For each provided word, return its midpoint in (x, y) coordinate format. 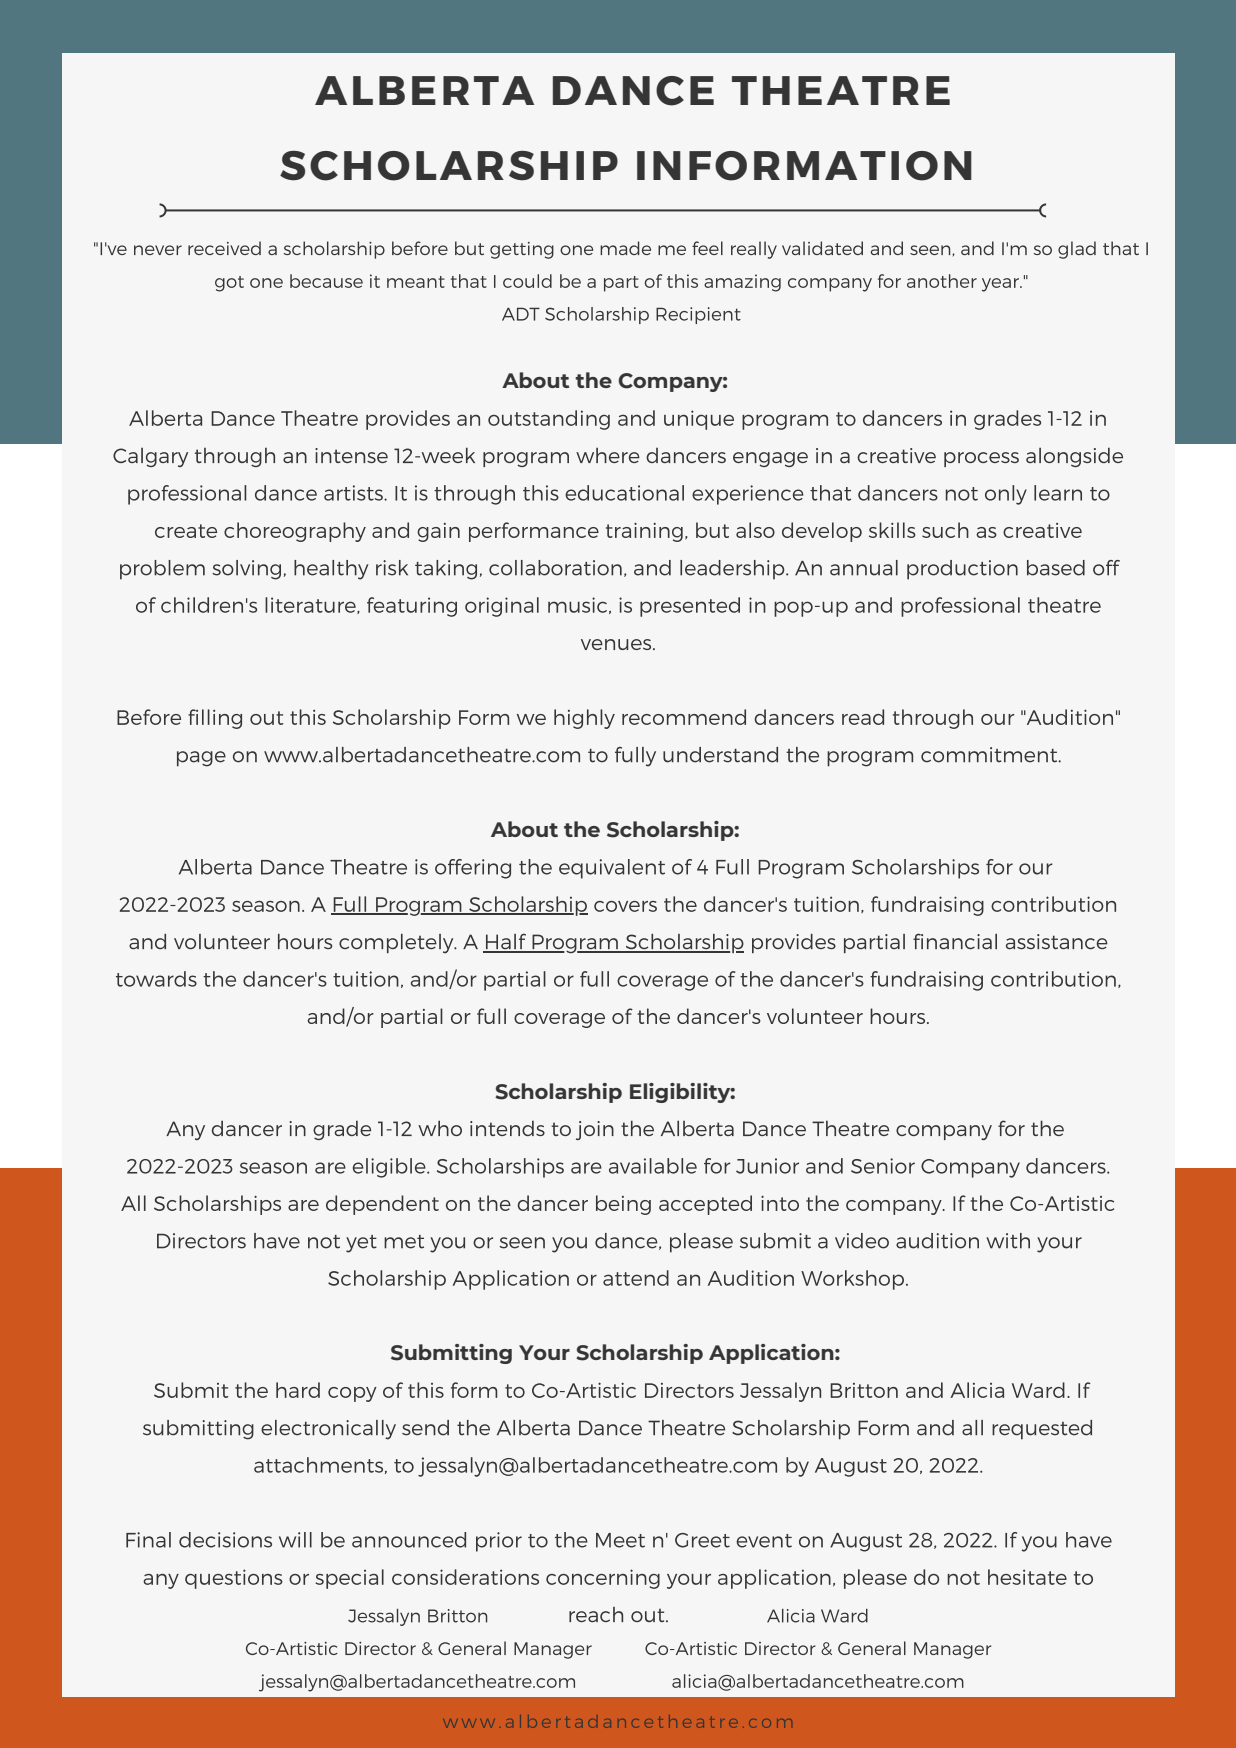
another (942, 281)
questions (234, 1579)
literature (311, 605)
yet (361, 1244)
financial (955, 941)
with (1008, 1241)
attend (636, 1278)
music (579, 605)
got (229, 284)
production (962, 570)
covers (625, 906)
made (625, 248)
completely (397, 944)
